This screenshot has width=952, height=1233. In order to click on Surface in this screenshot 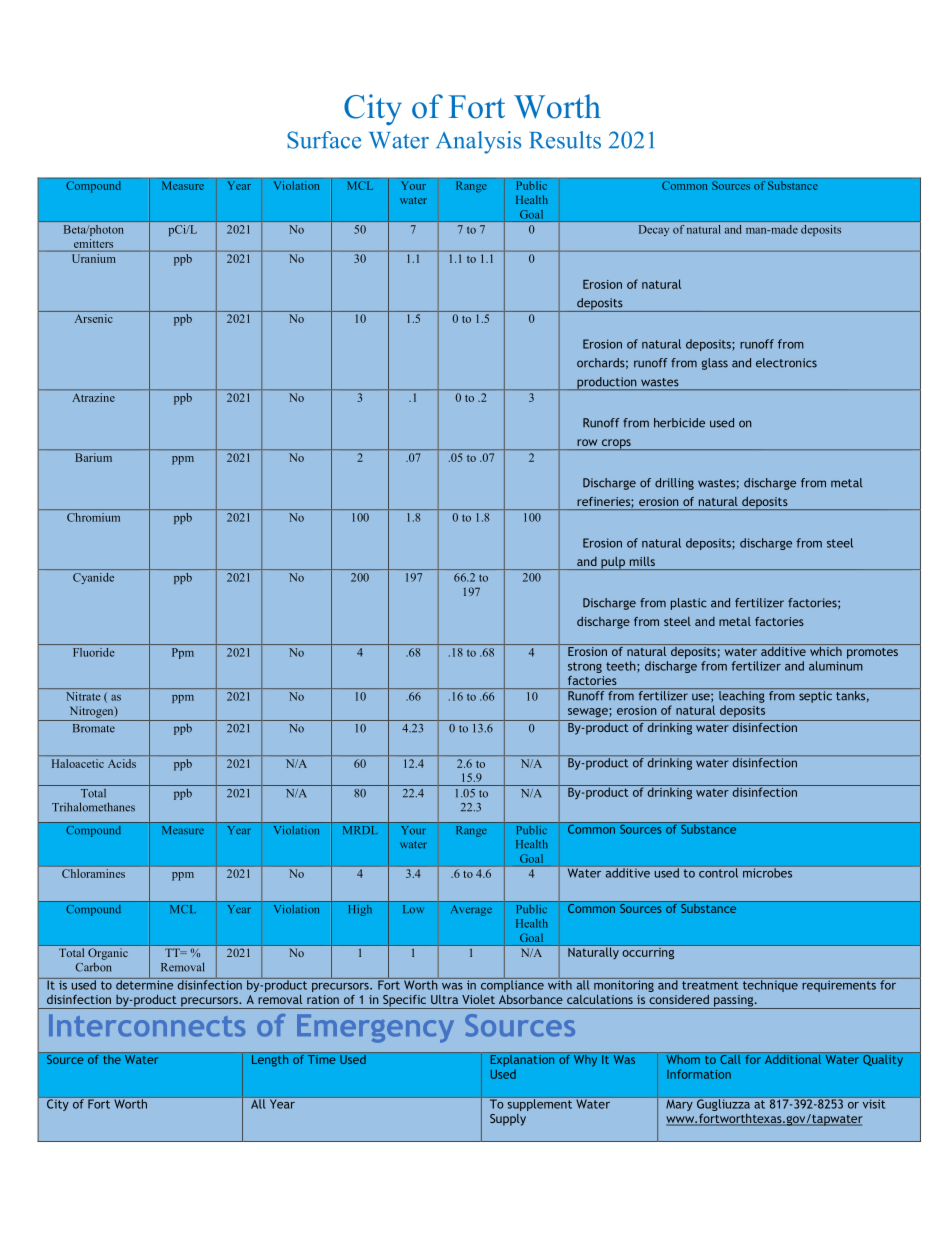, I will do `click(324, 140)`.
